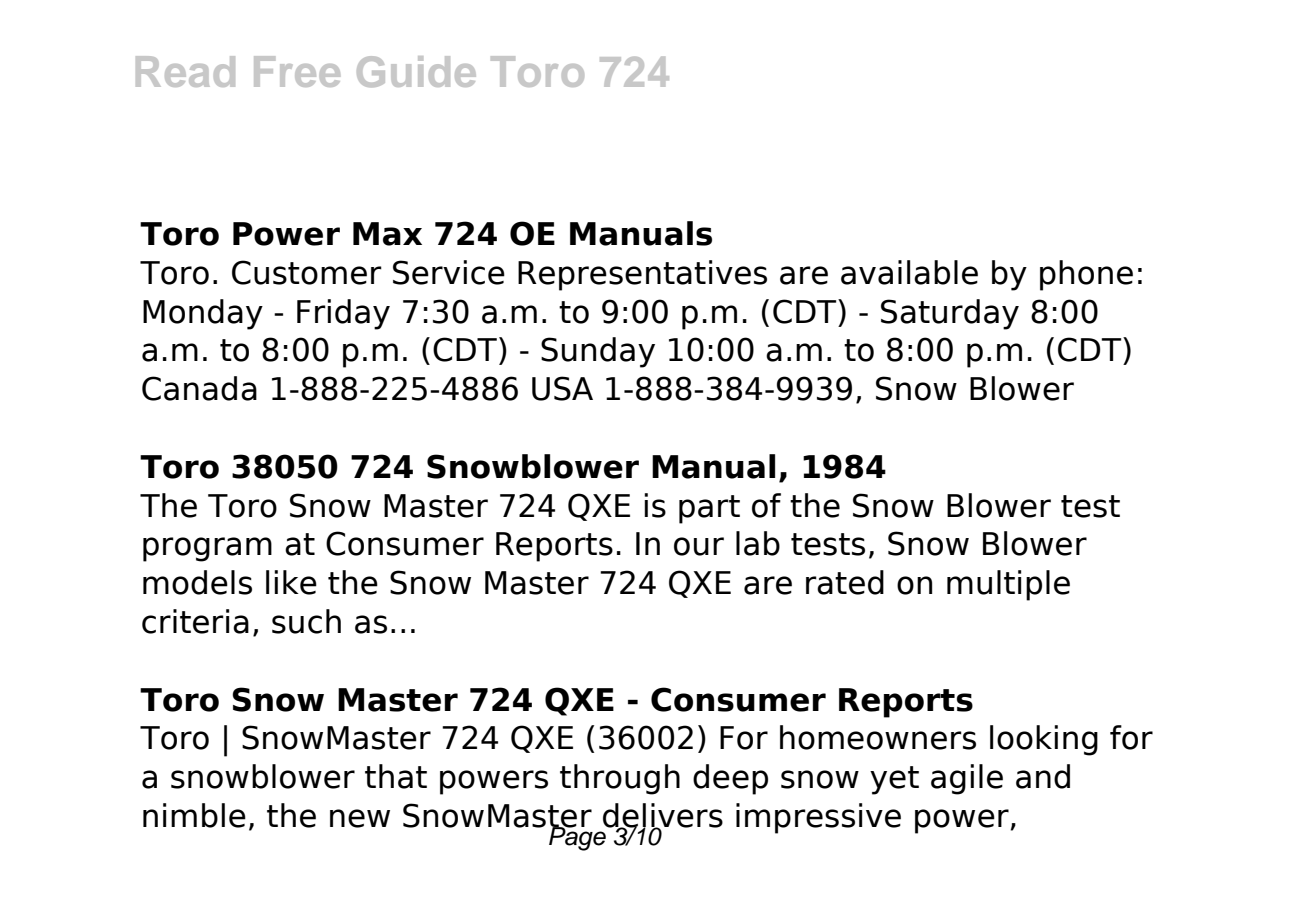  What do you see at coordinates (199, 388) in the screenshot?
I see `Canada` at bounding box center [199, 388].
